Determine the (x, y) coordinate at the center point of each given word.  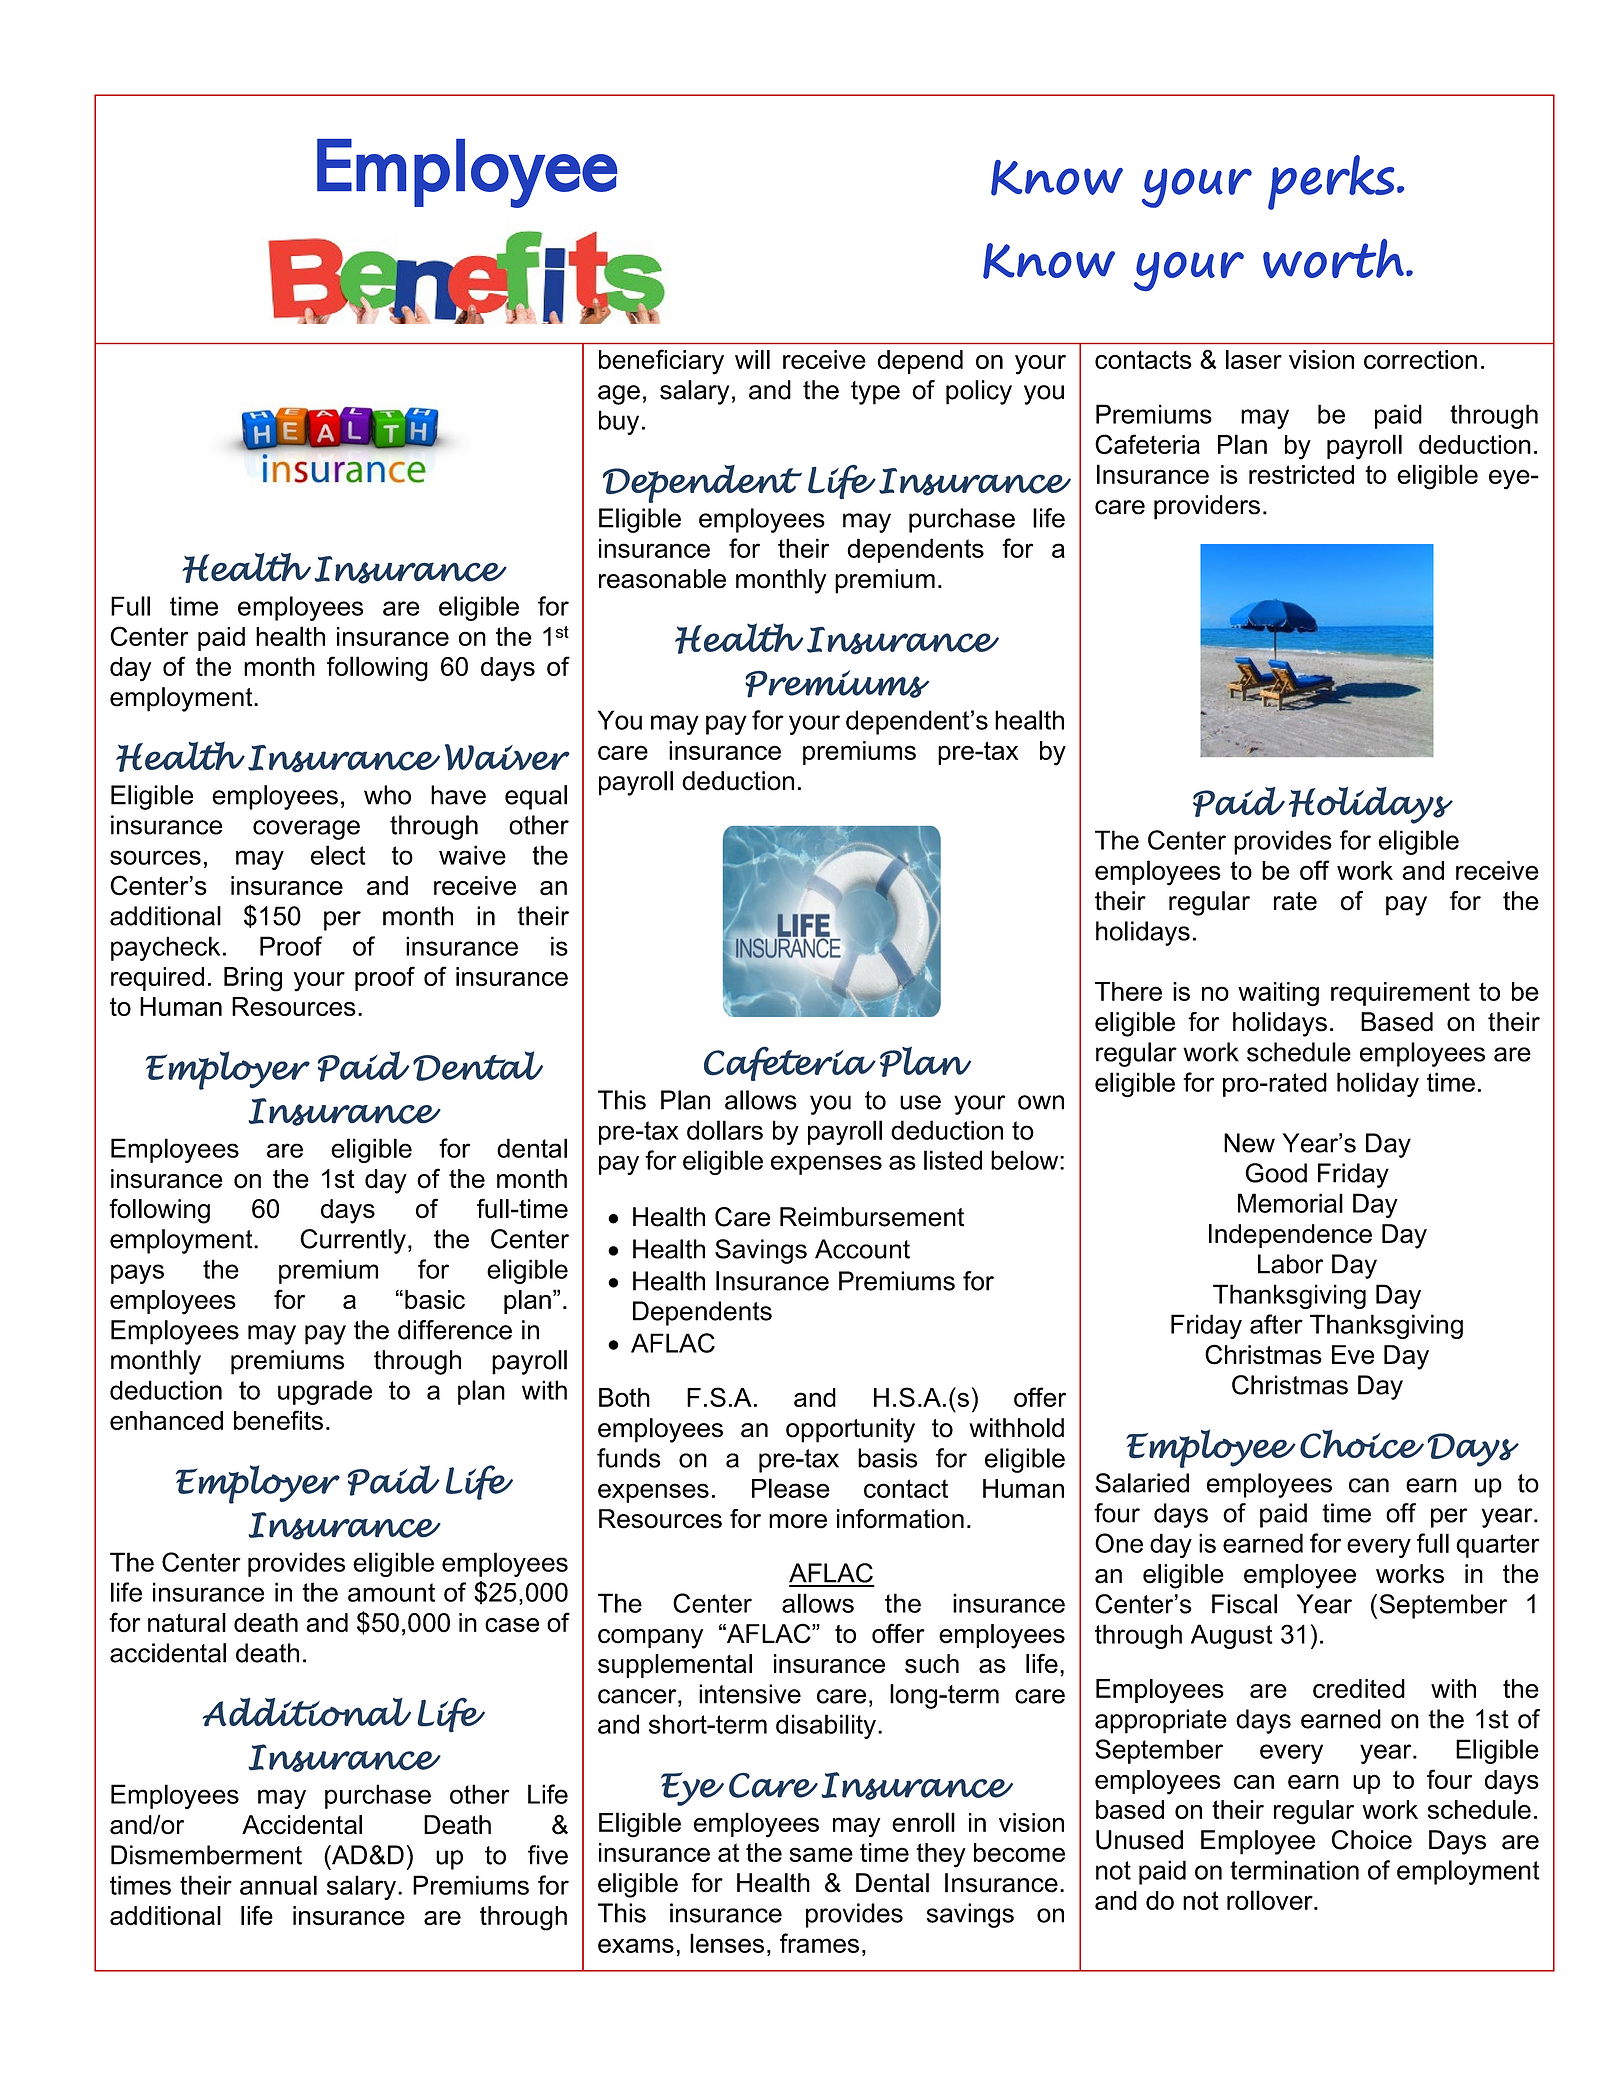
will (752, 359)
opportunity (850, 1430)
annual (278, 1885)
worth (1333, 258)
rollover (1271, 1900)
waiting (1278, 994)
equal (536, 797)
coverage (306, 830)
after (1276, 1324)
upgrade (325, 1392)
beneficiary (661, 362)
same (821, 1854)
